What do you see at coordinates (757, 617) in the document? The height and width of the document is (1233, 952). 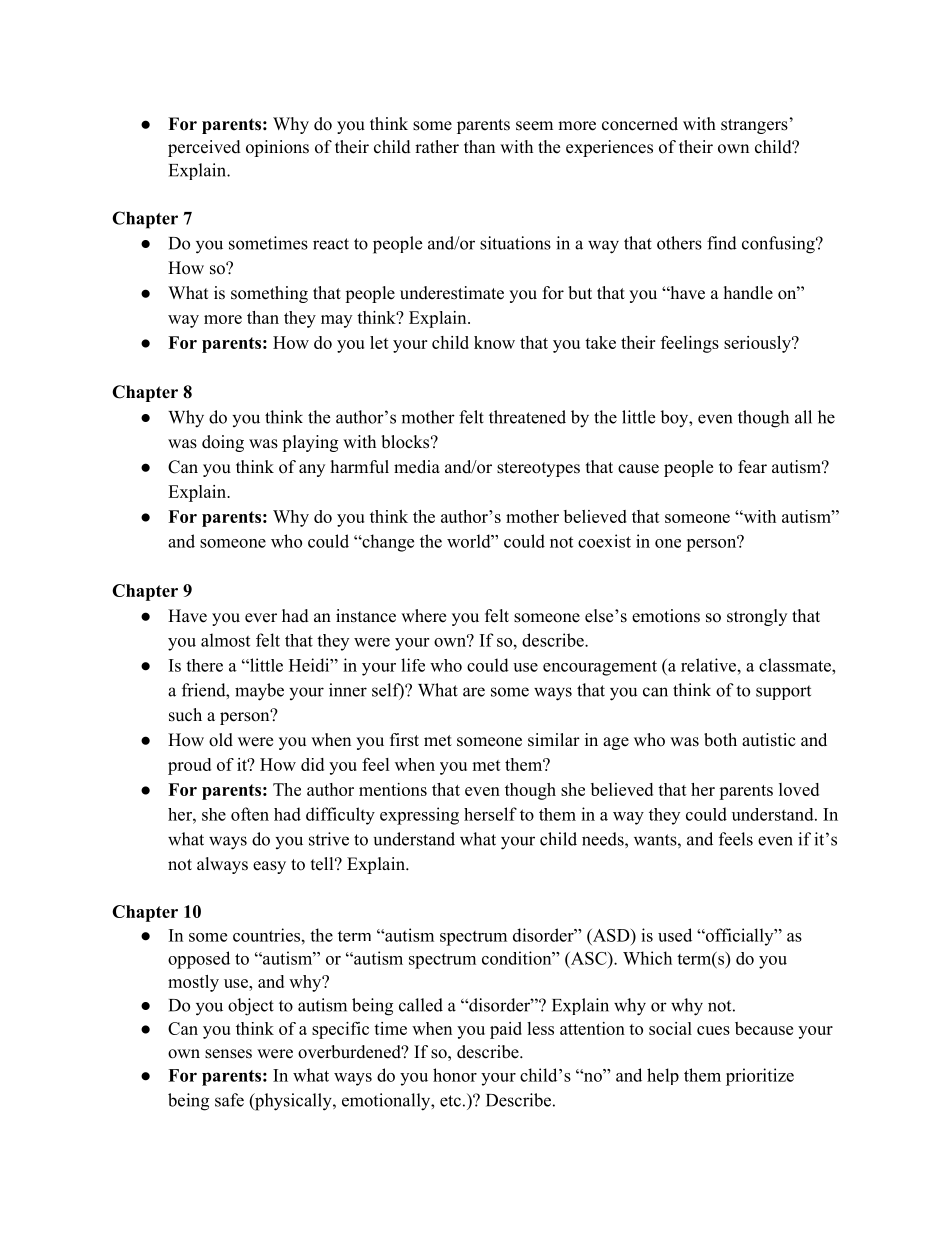 I see `strongly` at bounding box center [757, 617].
